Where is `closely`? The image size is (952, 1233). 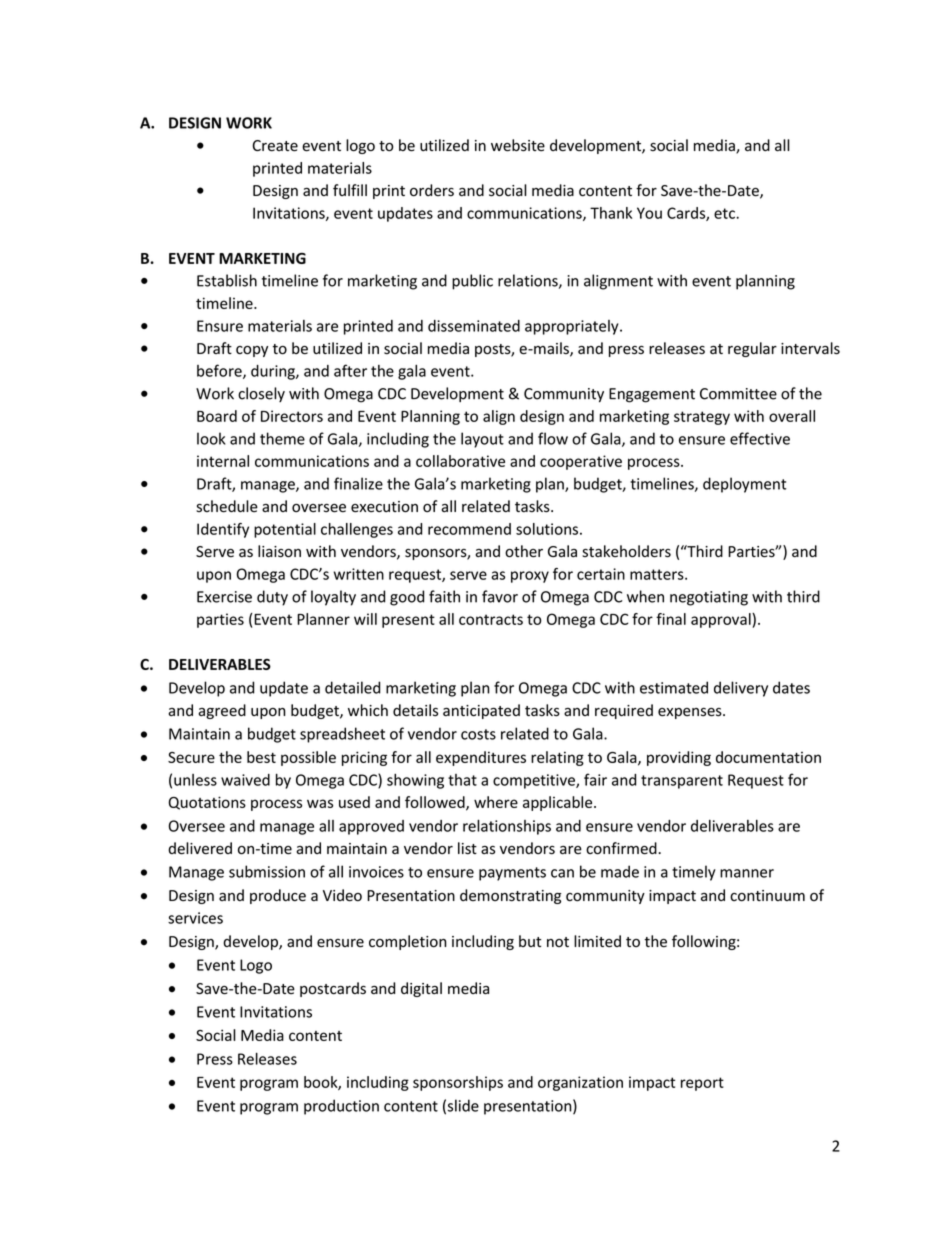 closely is located at coordinates (261, 394).
